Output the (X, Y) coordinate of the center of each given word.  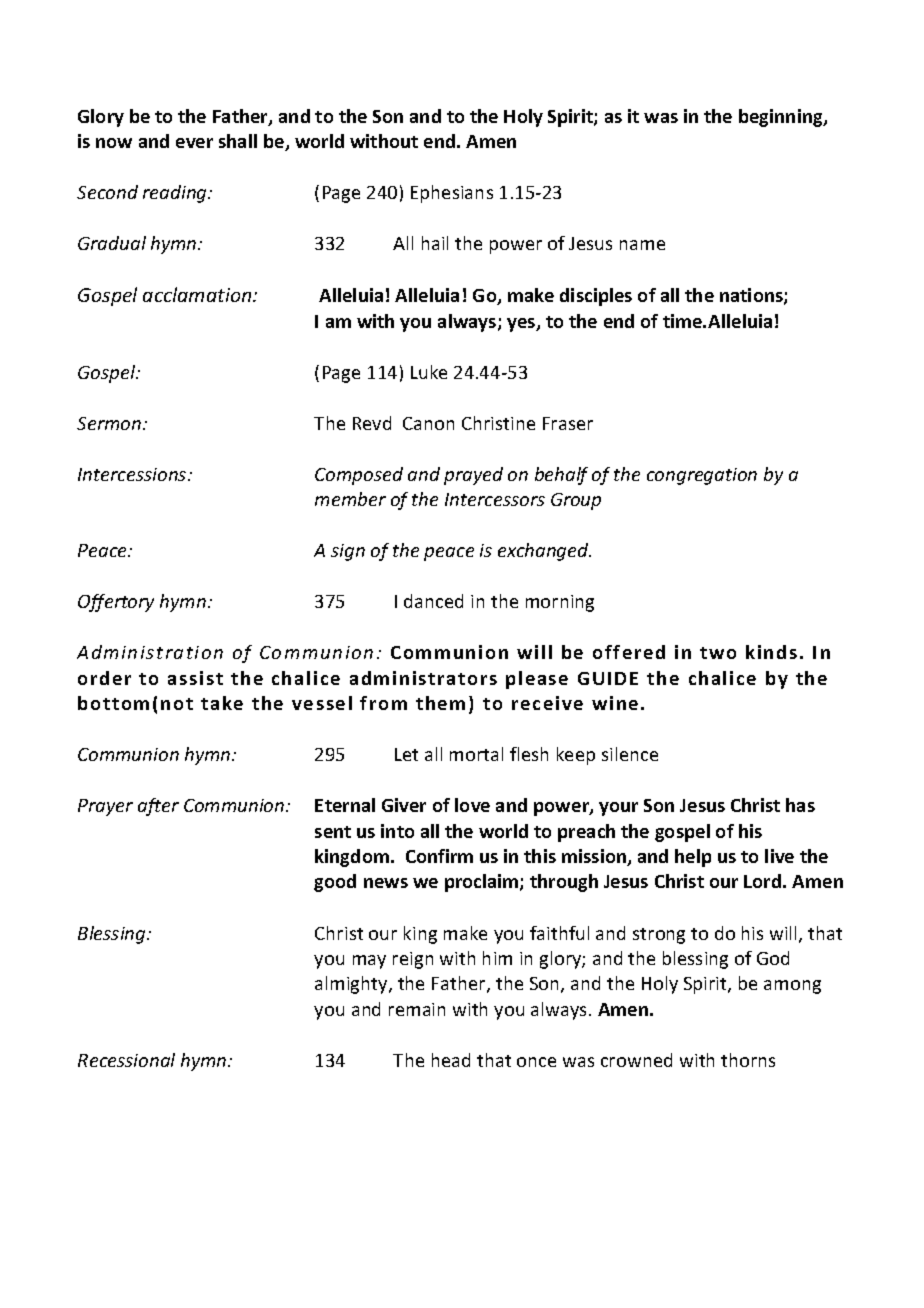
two (718, 653)
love (472, 805)
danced (433, 601)
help (693, 858)
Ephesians (452, 194)
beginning (782, 118)
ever (194, 143)
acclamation (198, 294)
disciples (596, 297)
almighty (352, 985)
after (158, 807)
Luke (429, 372)
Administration (150, 652)
